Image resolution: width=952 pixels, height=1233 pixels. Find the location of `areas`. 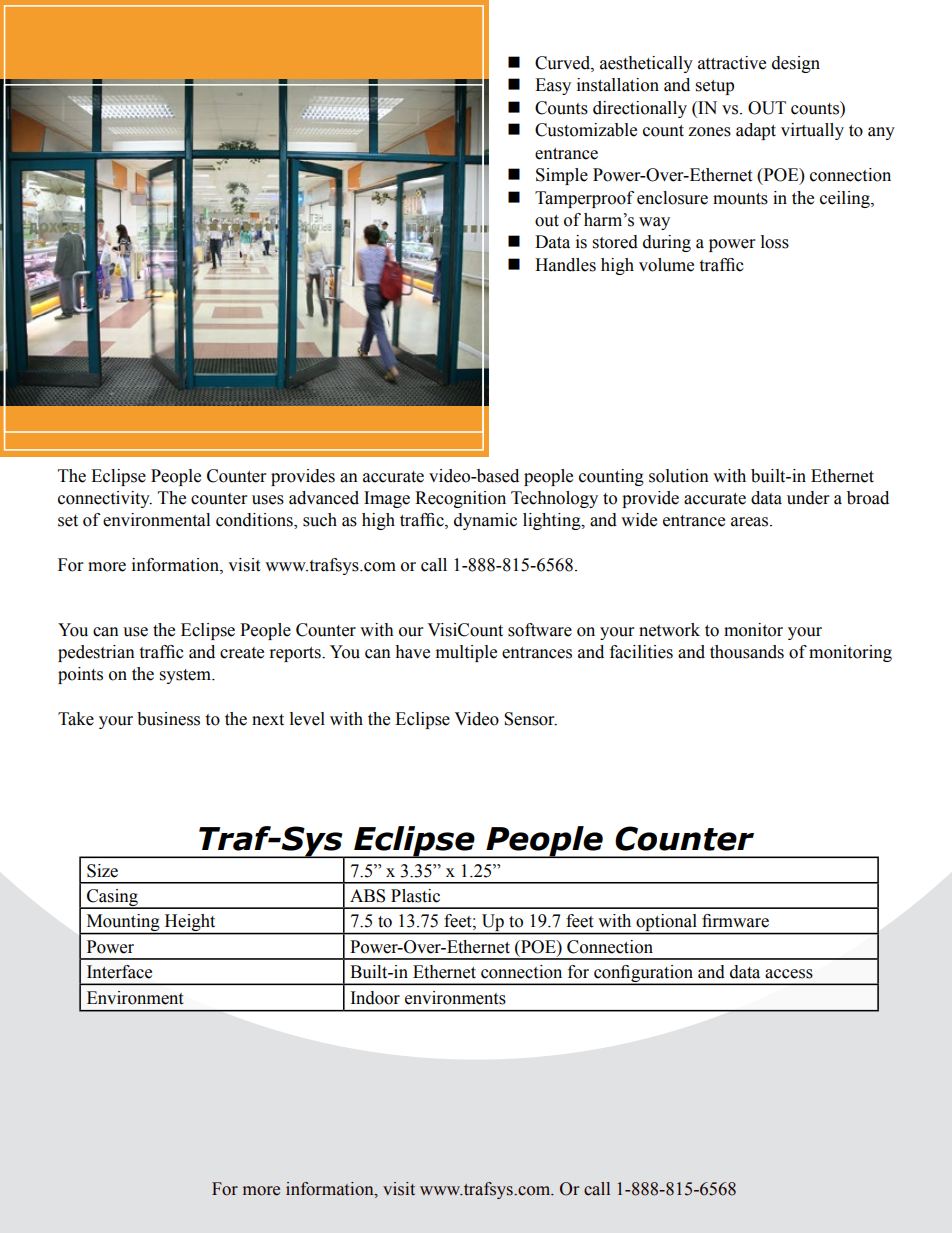

areas is located at coordinates (751, 522).
